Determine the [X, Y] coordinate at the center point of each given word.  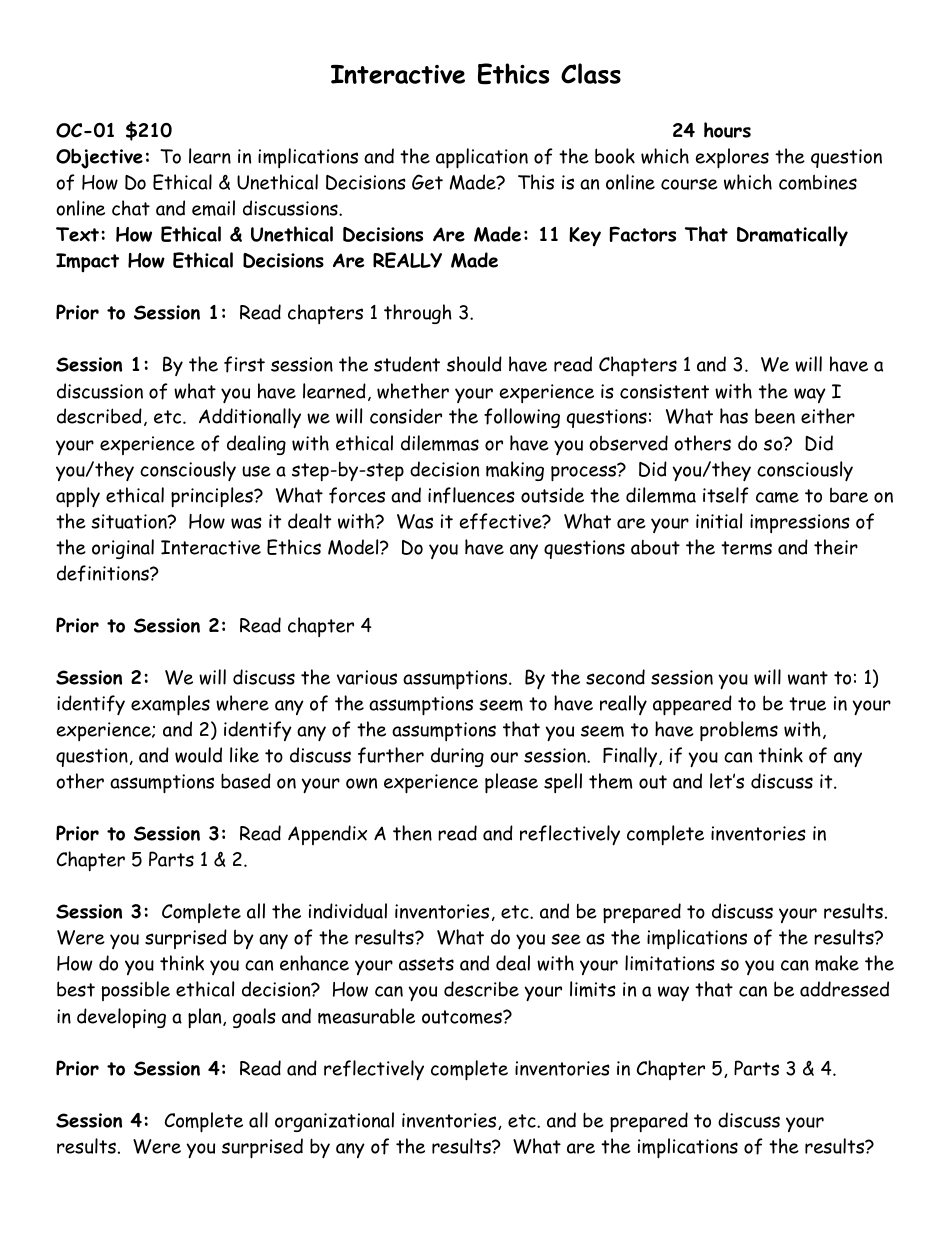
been [775, 416]
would [198, 755]
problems [739, 731]
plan [206, 1018]
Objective [99, 158]
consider [406, 416]
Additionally [250, 418]
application [482, 158]
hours [727, 130]
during [457, 757]
